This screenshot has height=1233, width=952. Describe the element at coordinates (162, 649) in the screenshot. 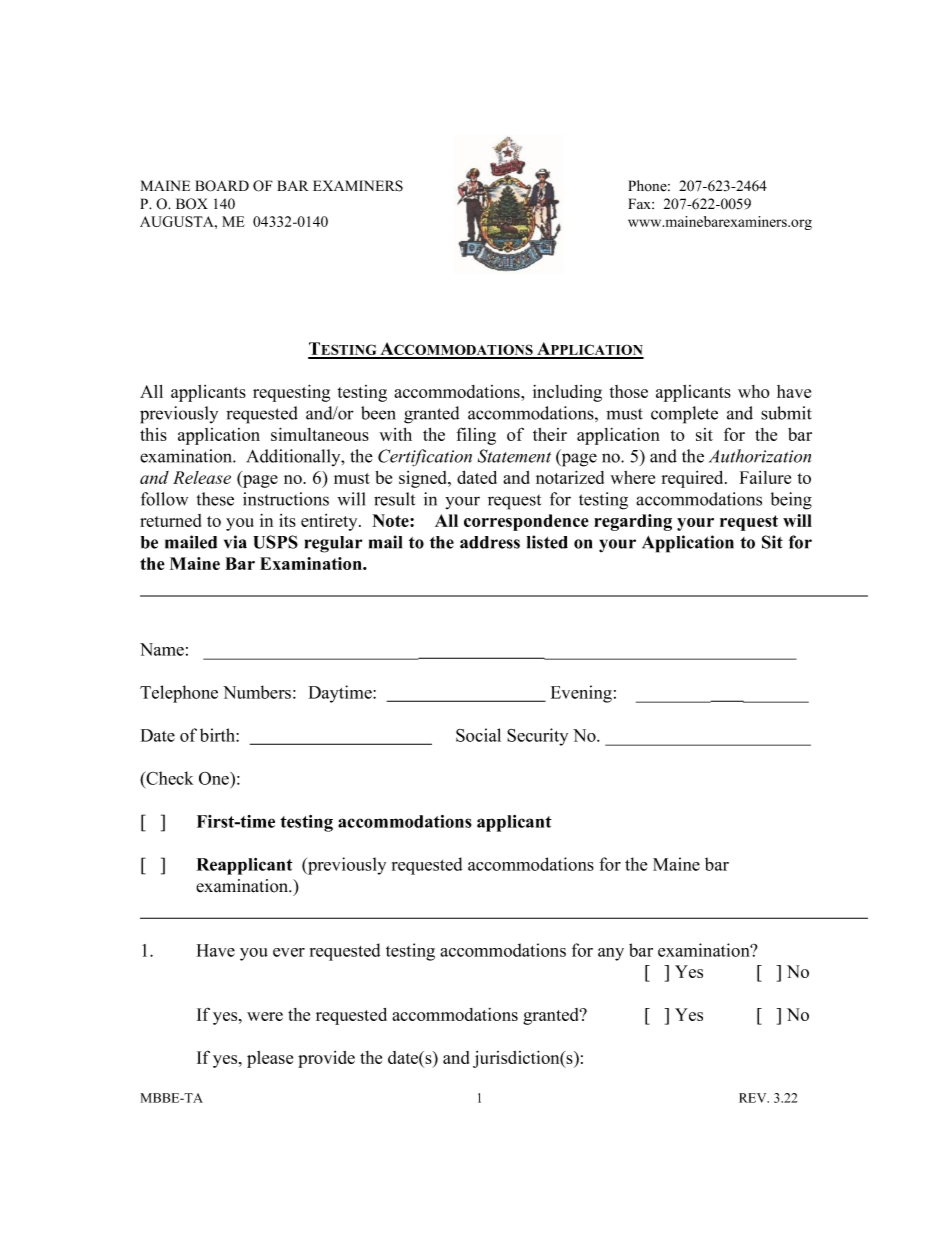

I see `Name` at that location.
